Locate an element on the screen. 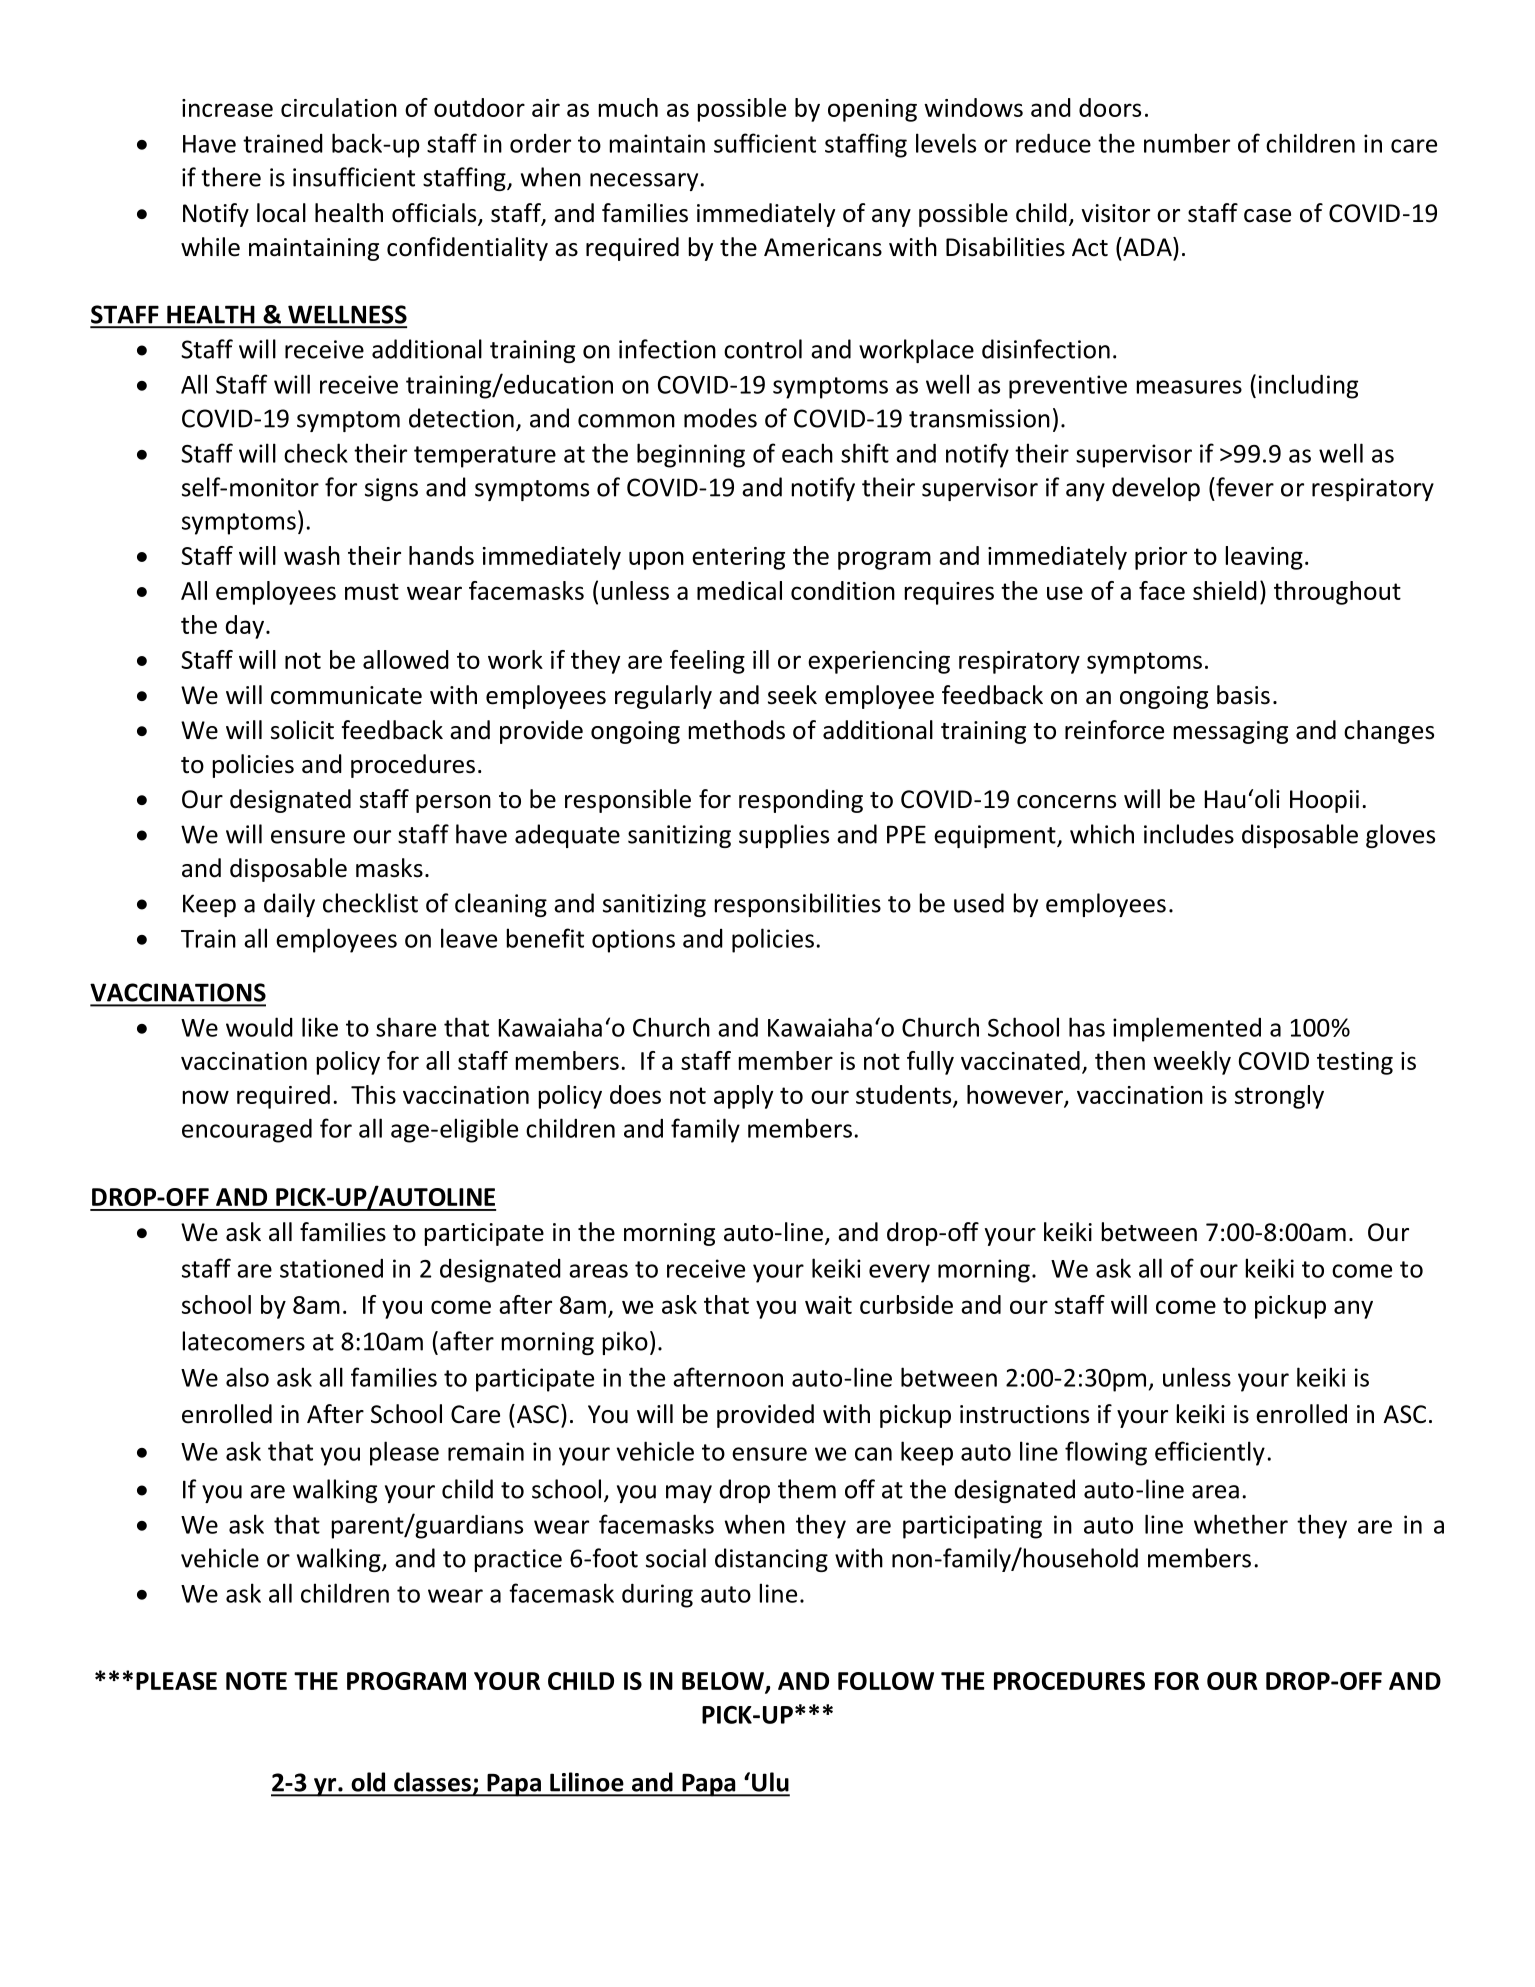 The height and width of the screenshot is (1987, 1535). NOTE is located at coordinates (256, 1681).
